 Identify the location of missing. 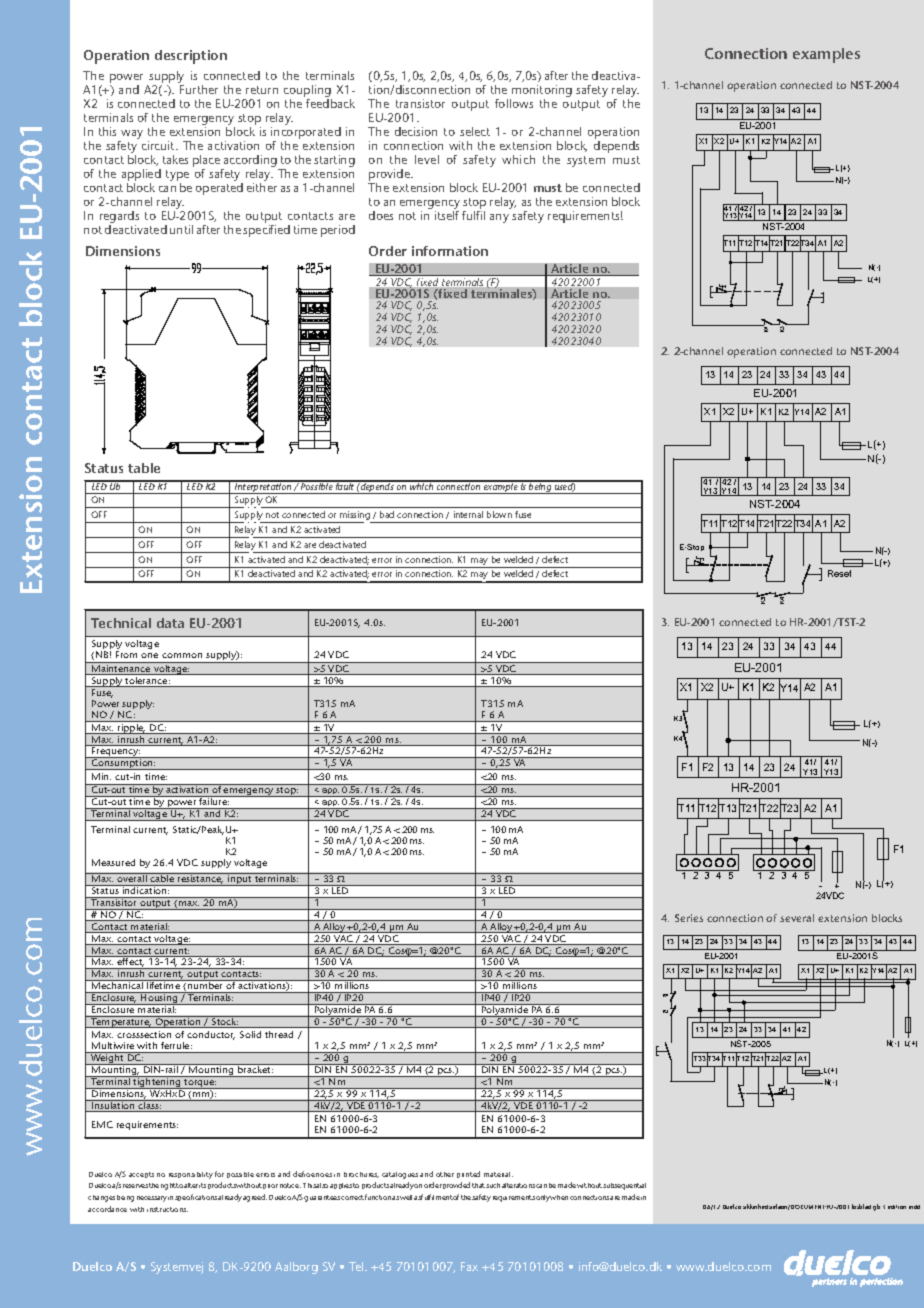
(355, 517).
